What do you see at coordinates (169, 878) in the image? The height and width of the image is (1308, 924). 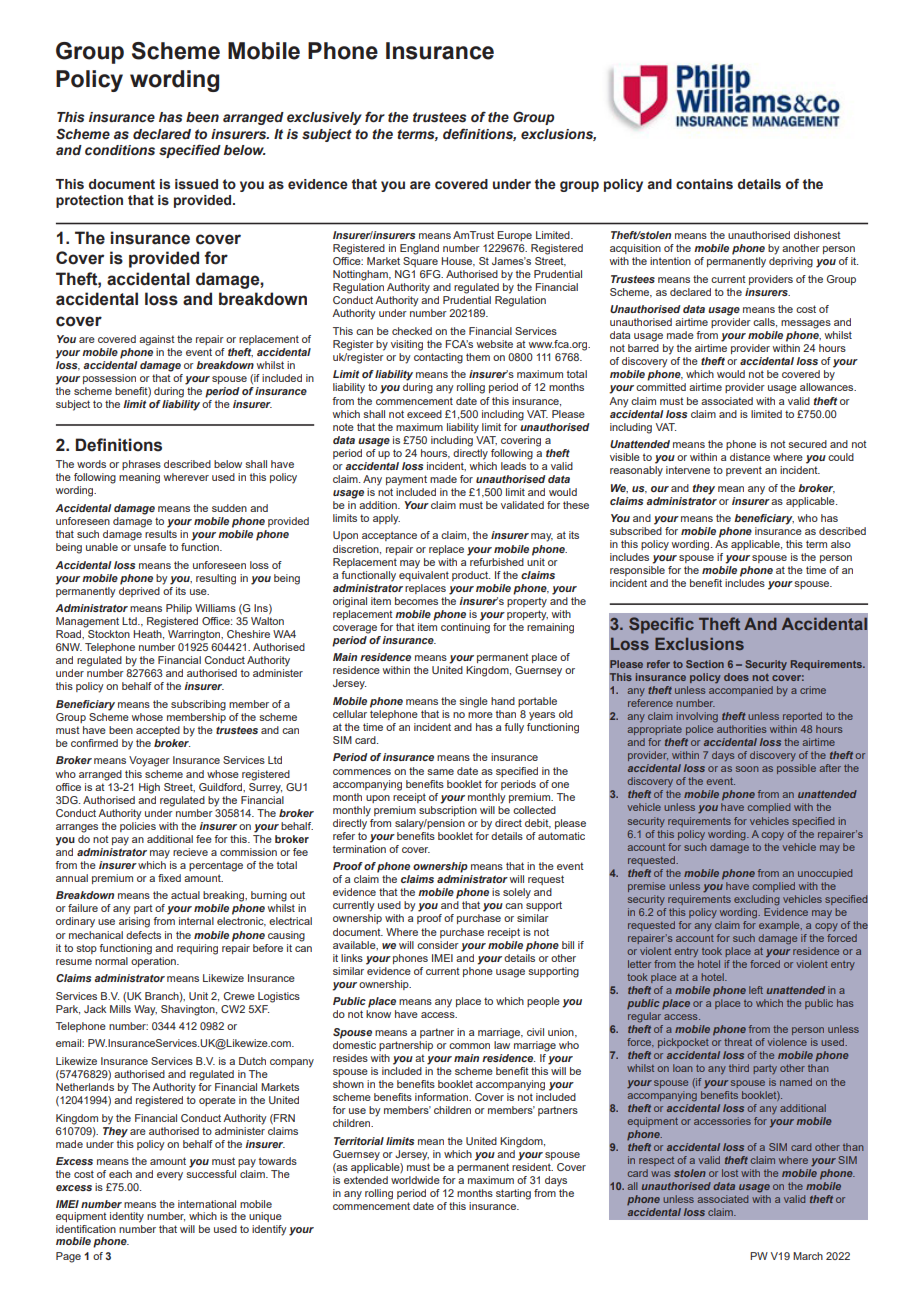 I see `fixed` at bounding box center [169, 878].
